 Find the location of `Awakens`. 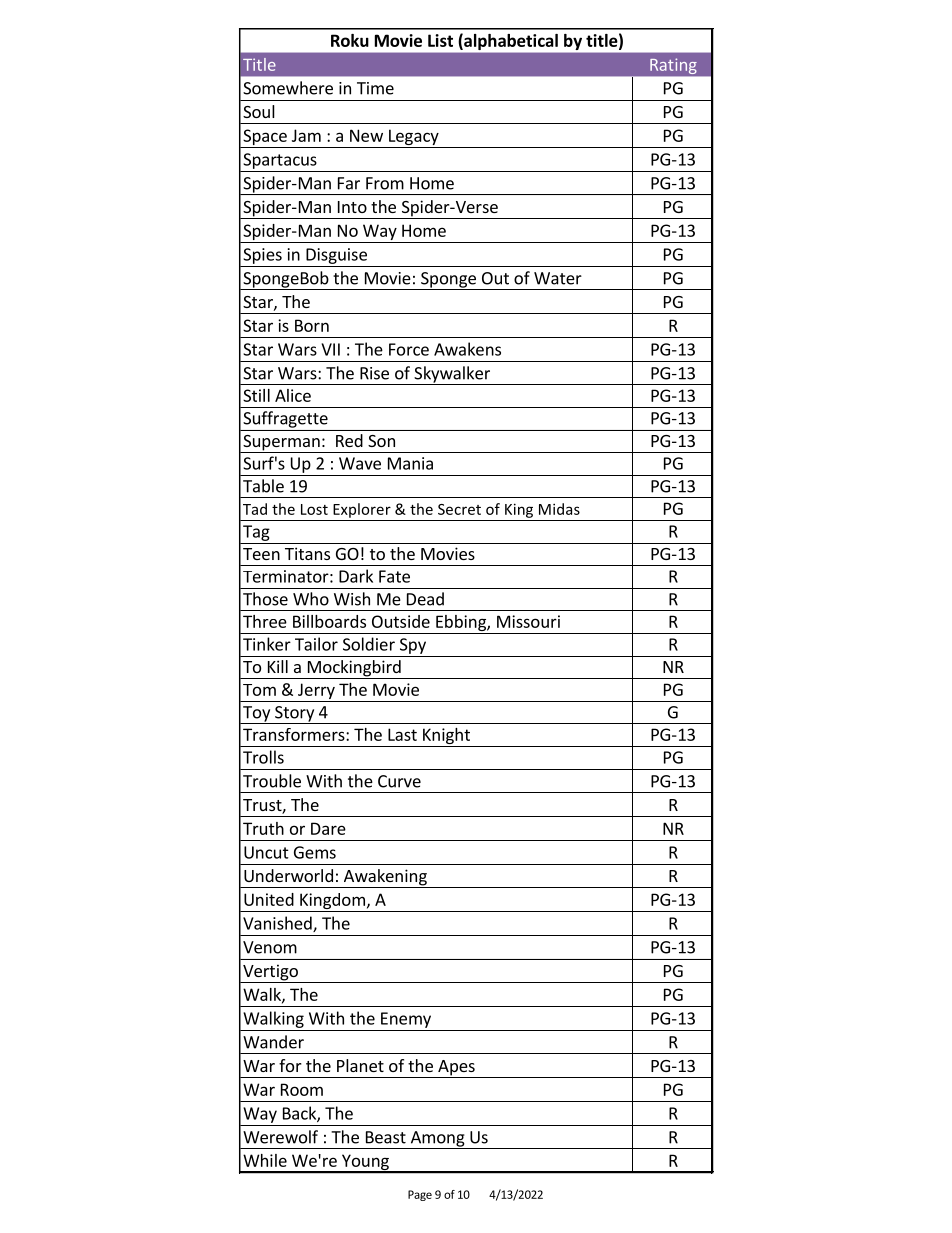

Awakens is located at coordinates (467, 349).
